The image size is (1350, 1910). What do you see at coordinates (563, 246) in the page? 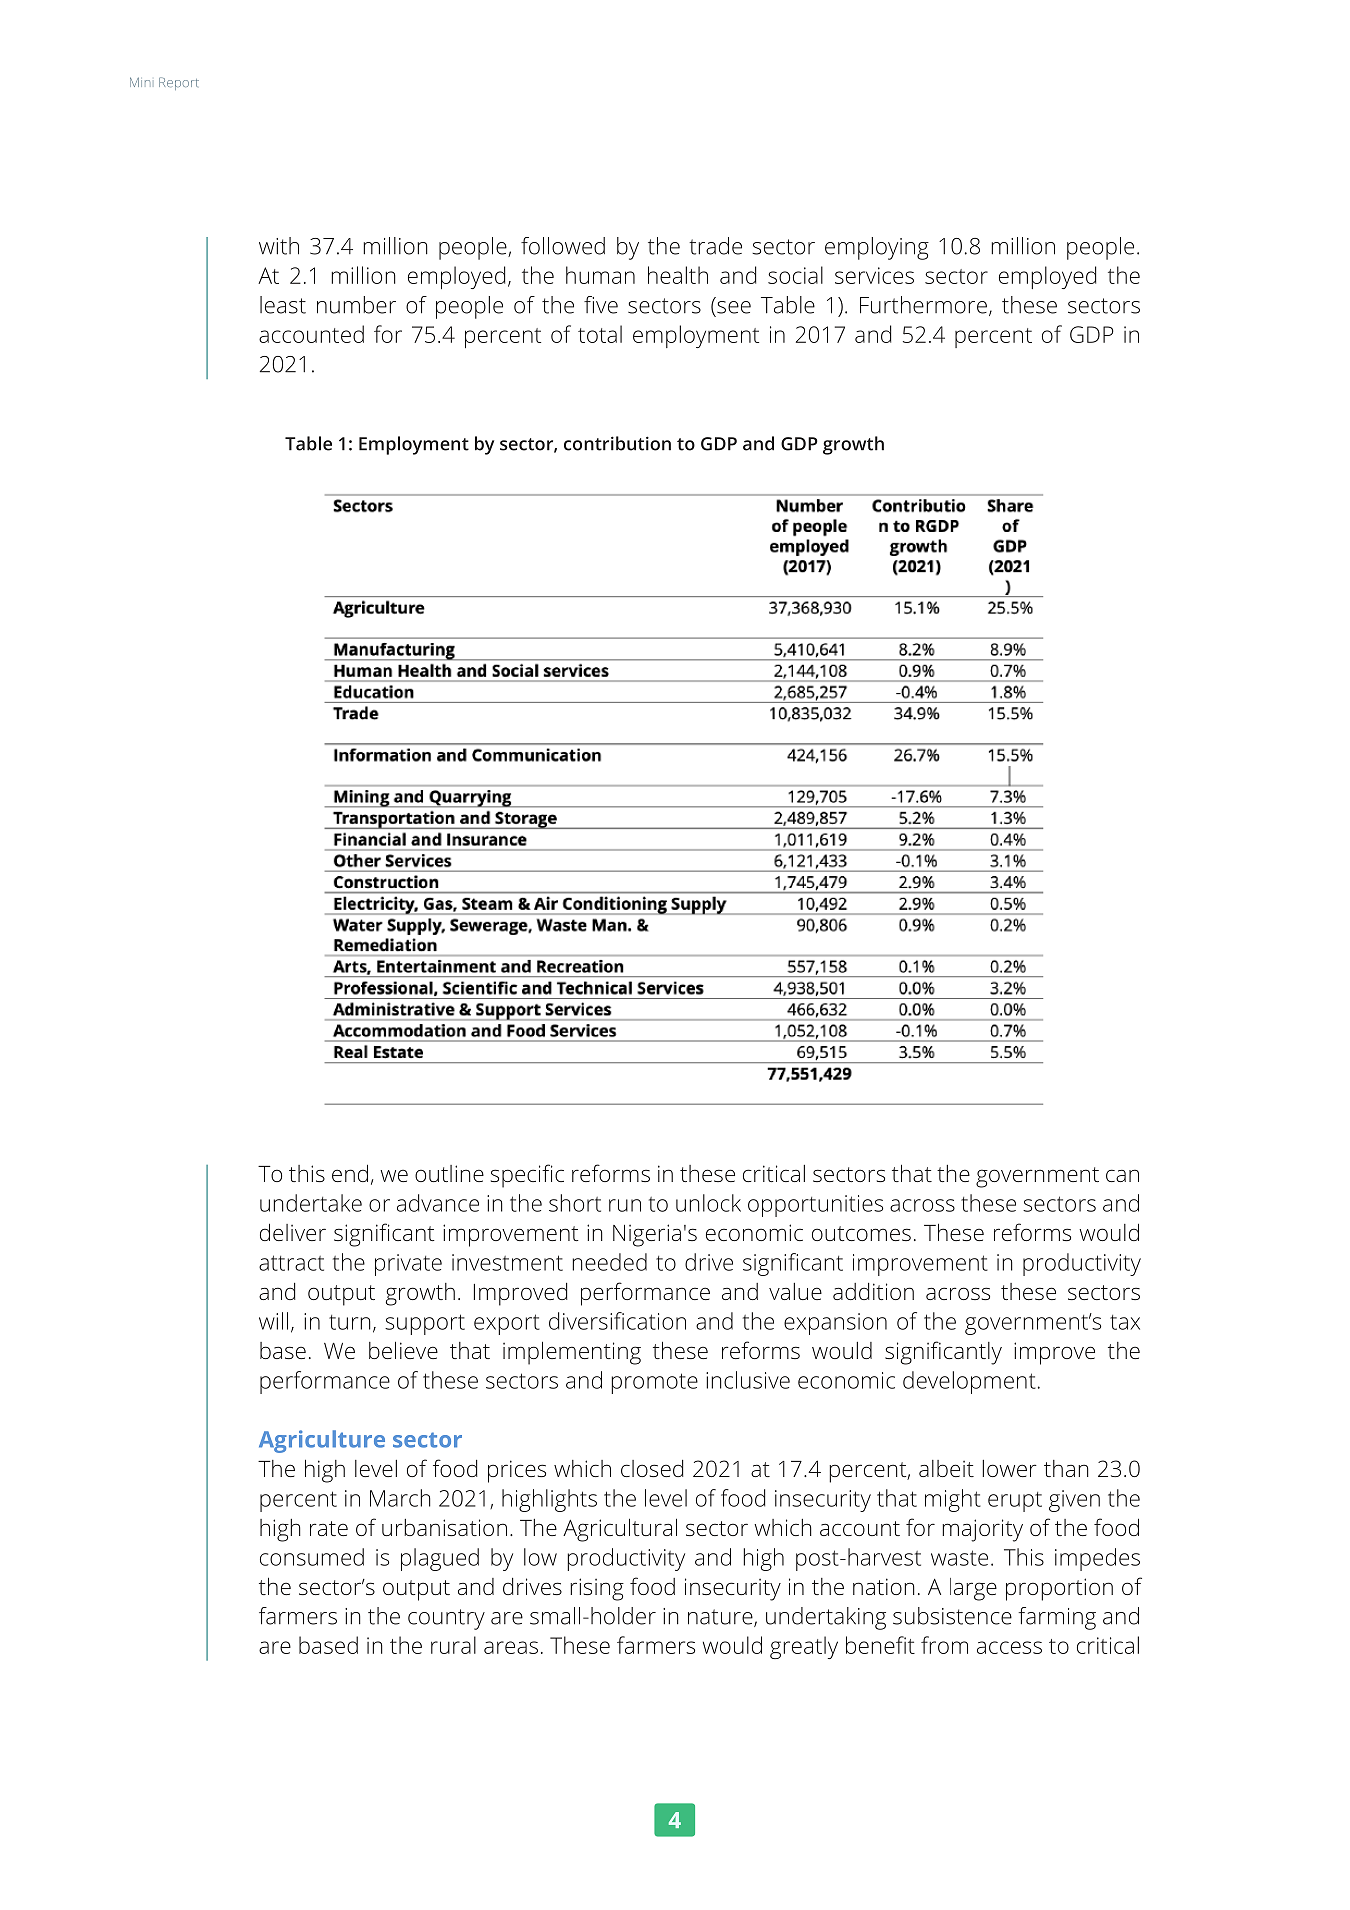
I see `followed` at bounding box center [563, 246].
